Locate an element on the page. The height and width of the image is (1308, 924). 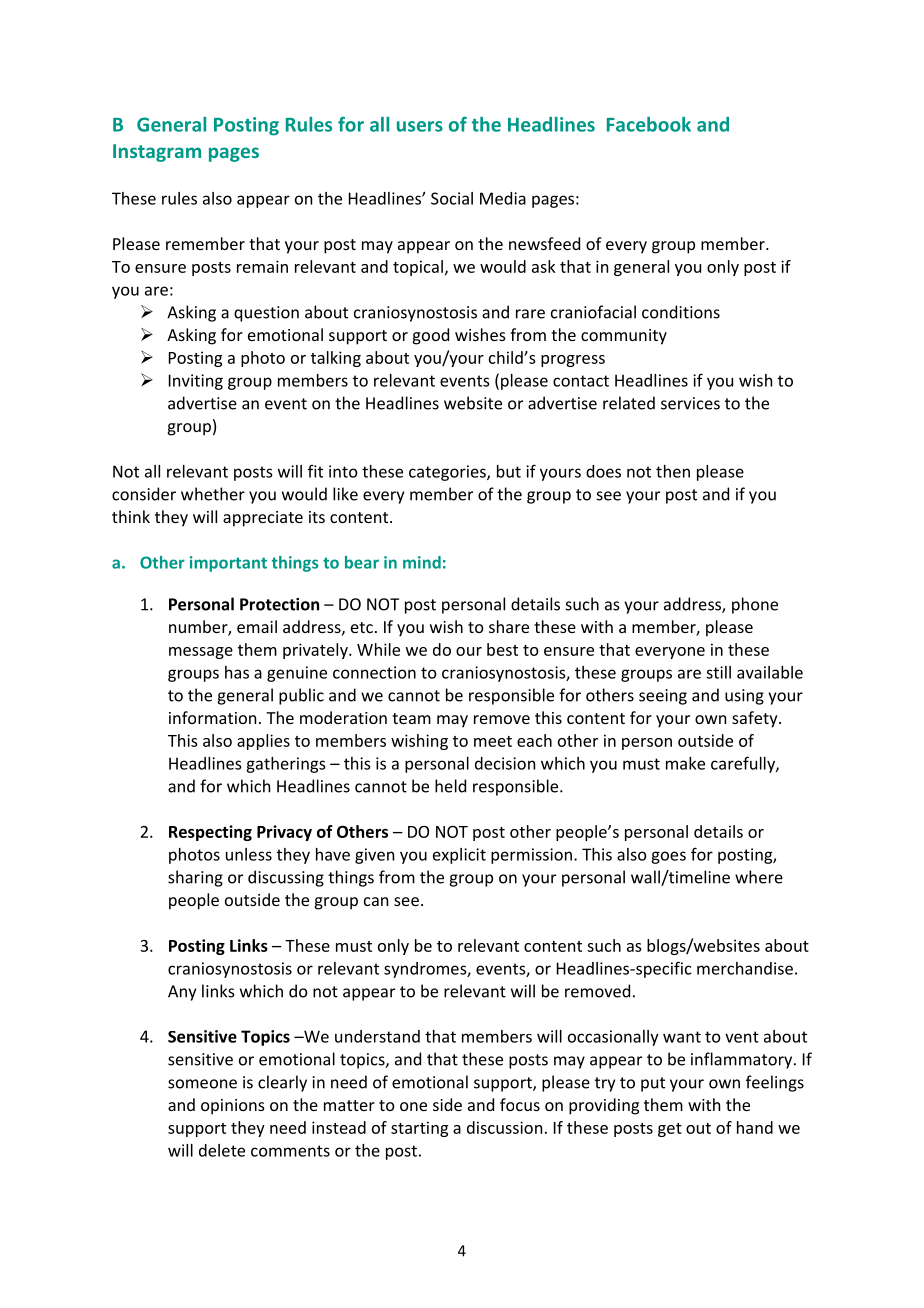
categories is located at coordinates (448, 473).
